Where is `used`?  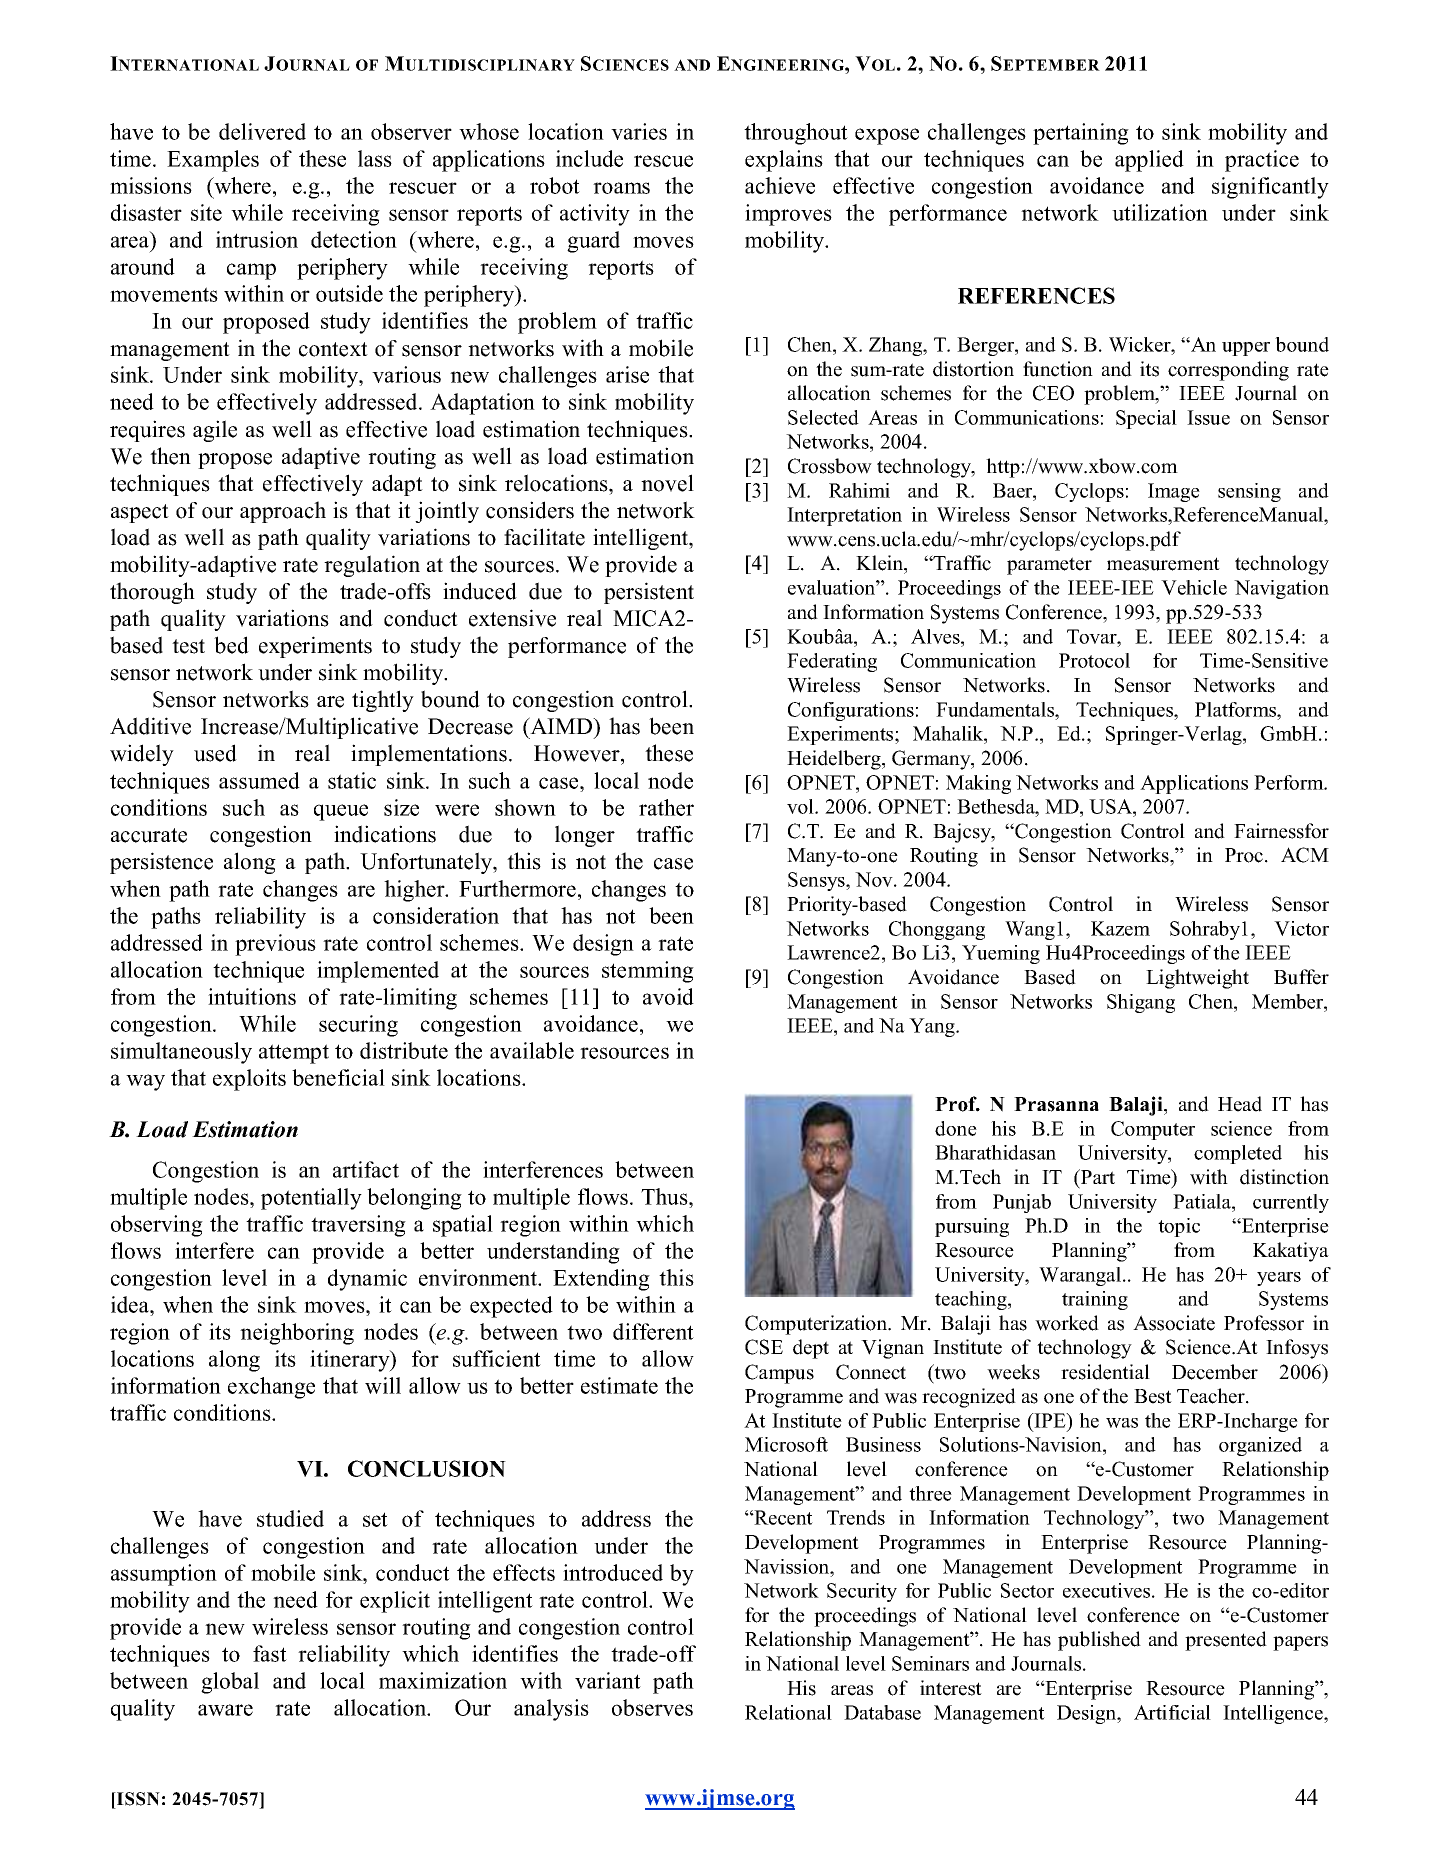 used is located at coordinates (215, 753).
